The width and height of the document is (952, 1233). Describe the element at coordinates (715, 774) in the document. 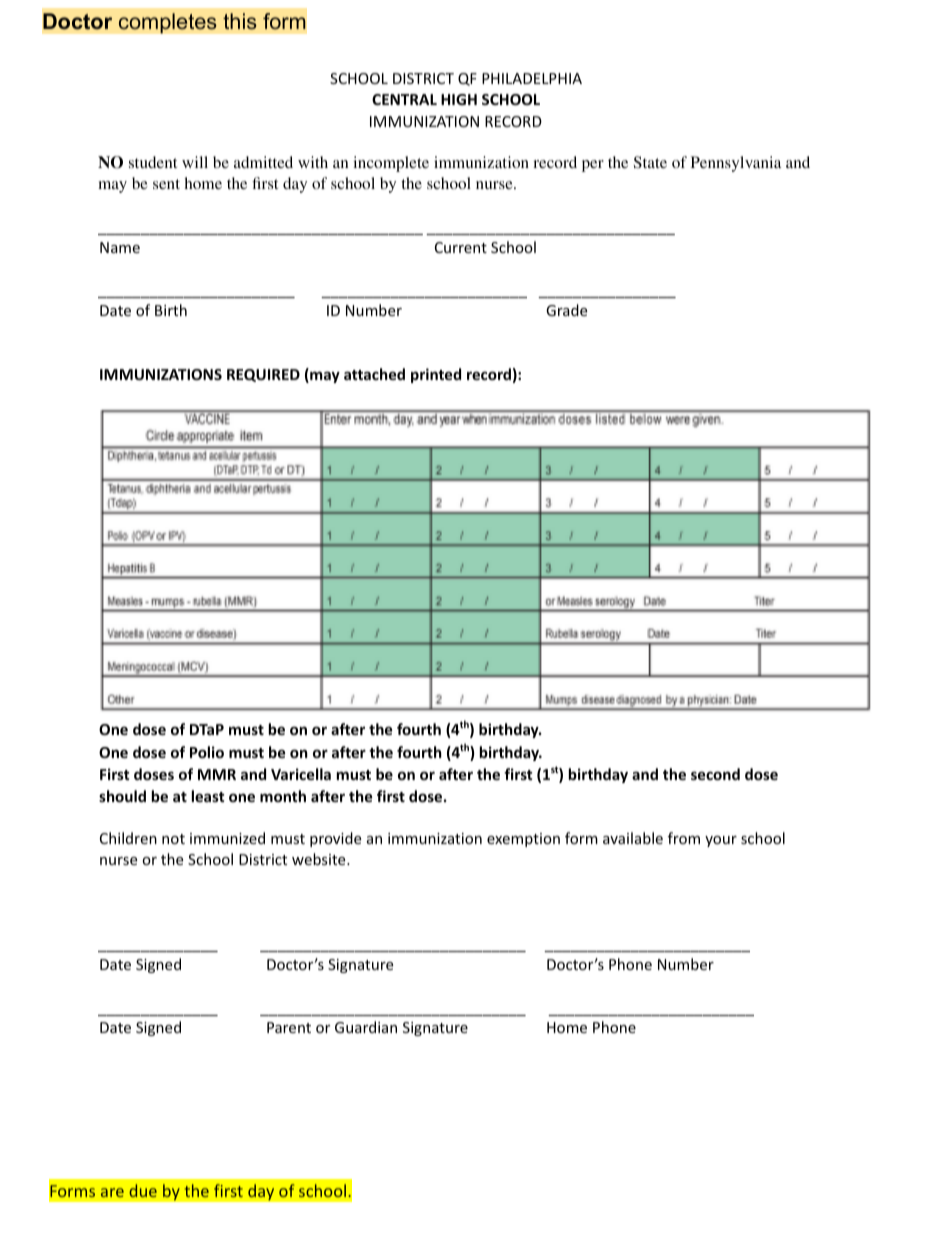

I see `second` at that location.
